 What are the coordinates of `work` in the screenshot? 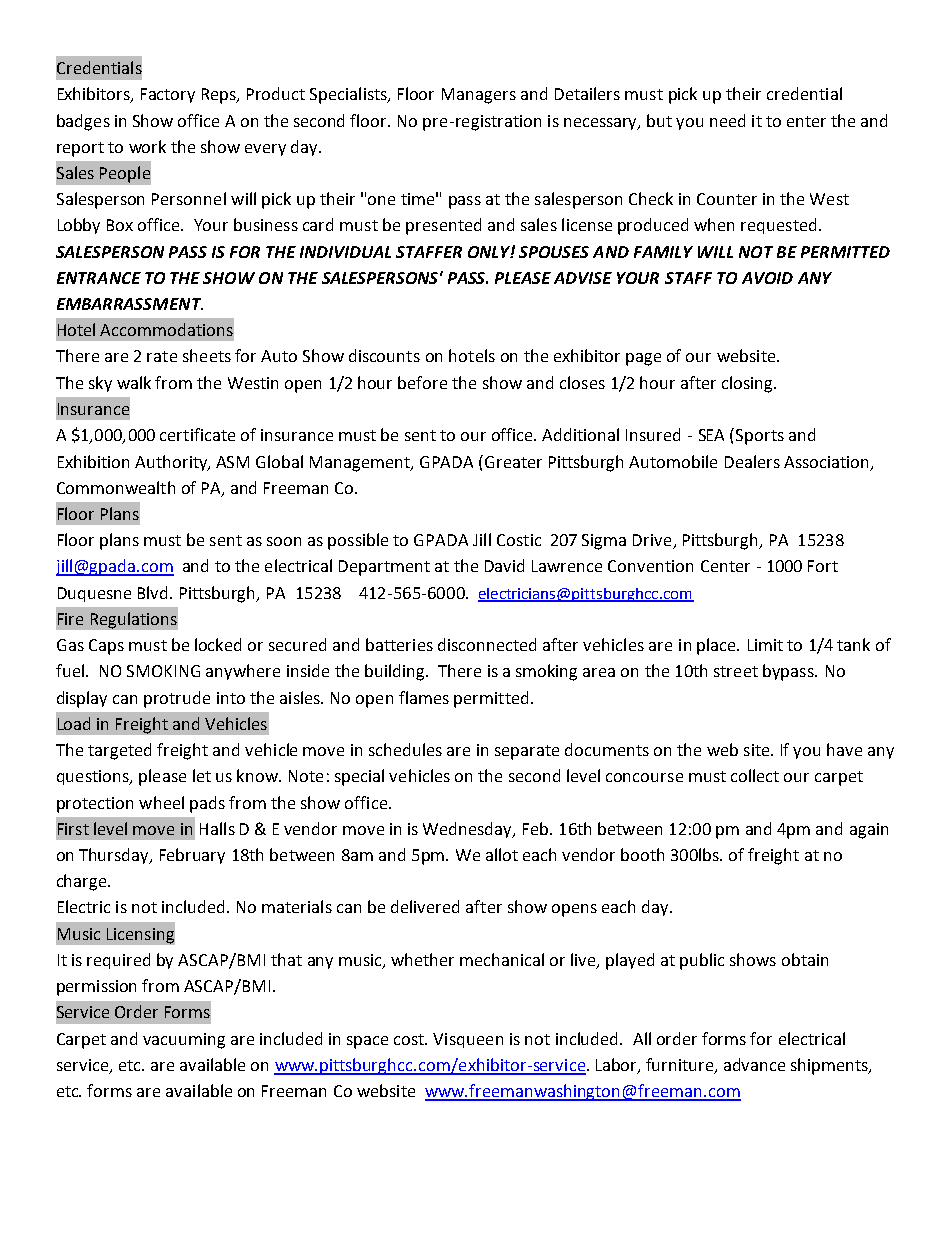 It's located at (147, 146).
